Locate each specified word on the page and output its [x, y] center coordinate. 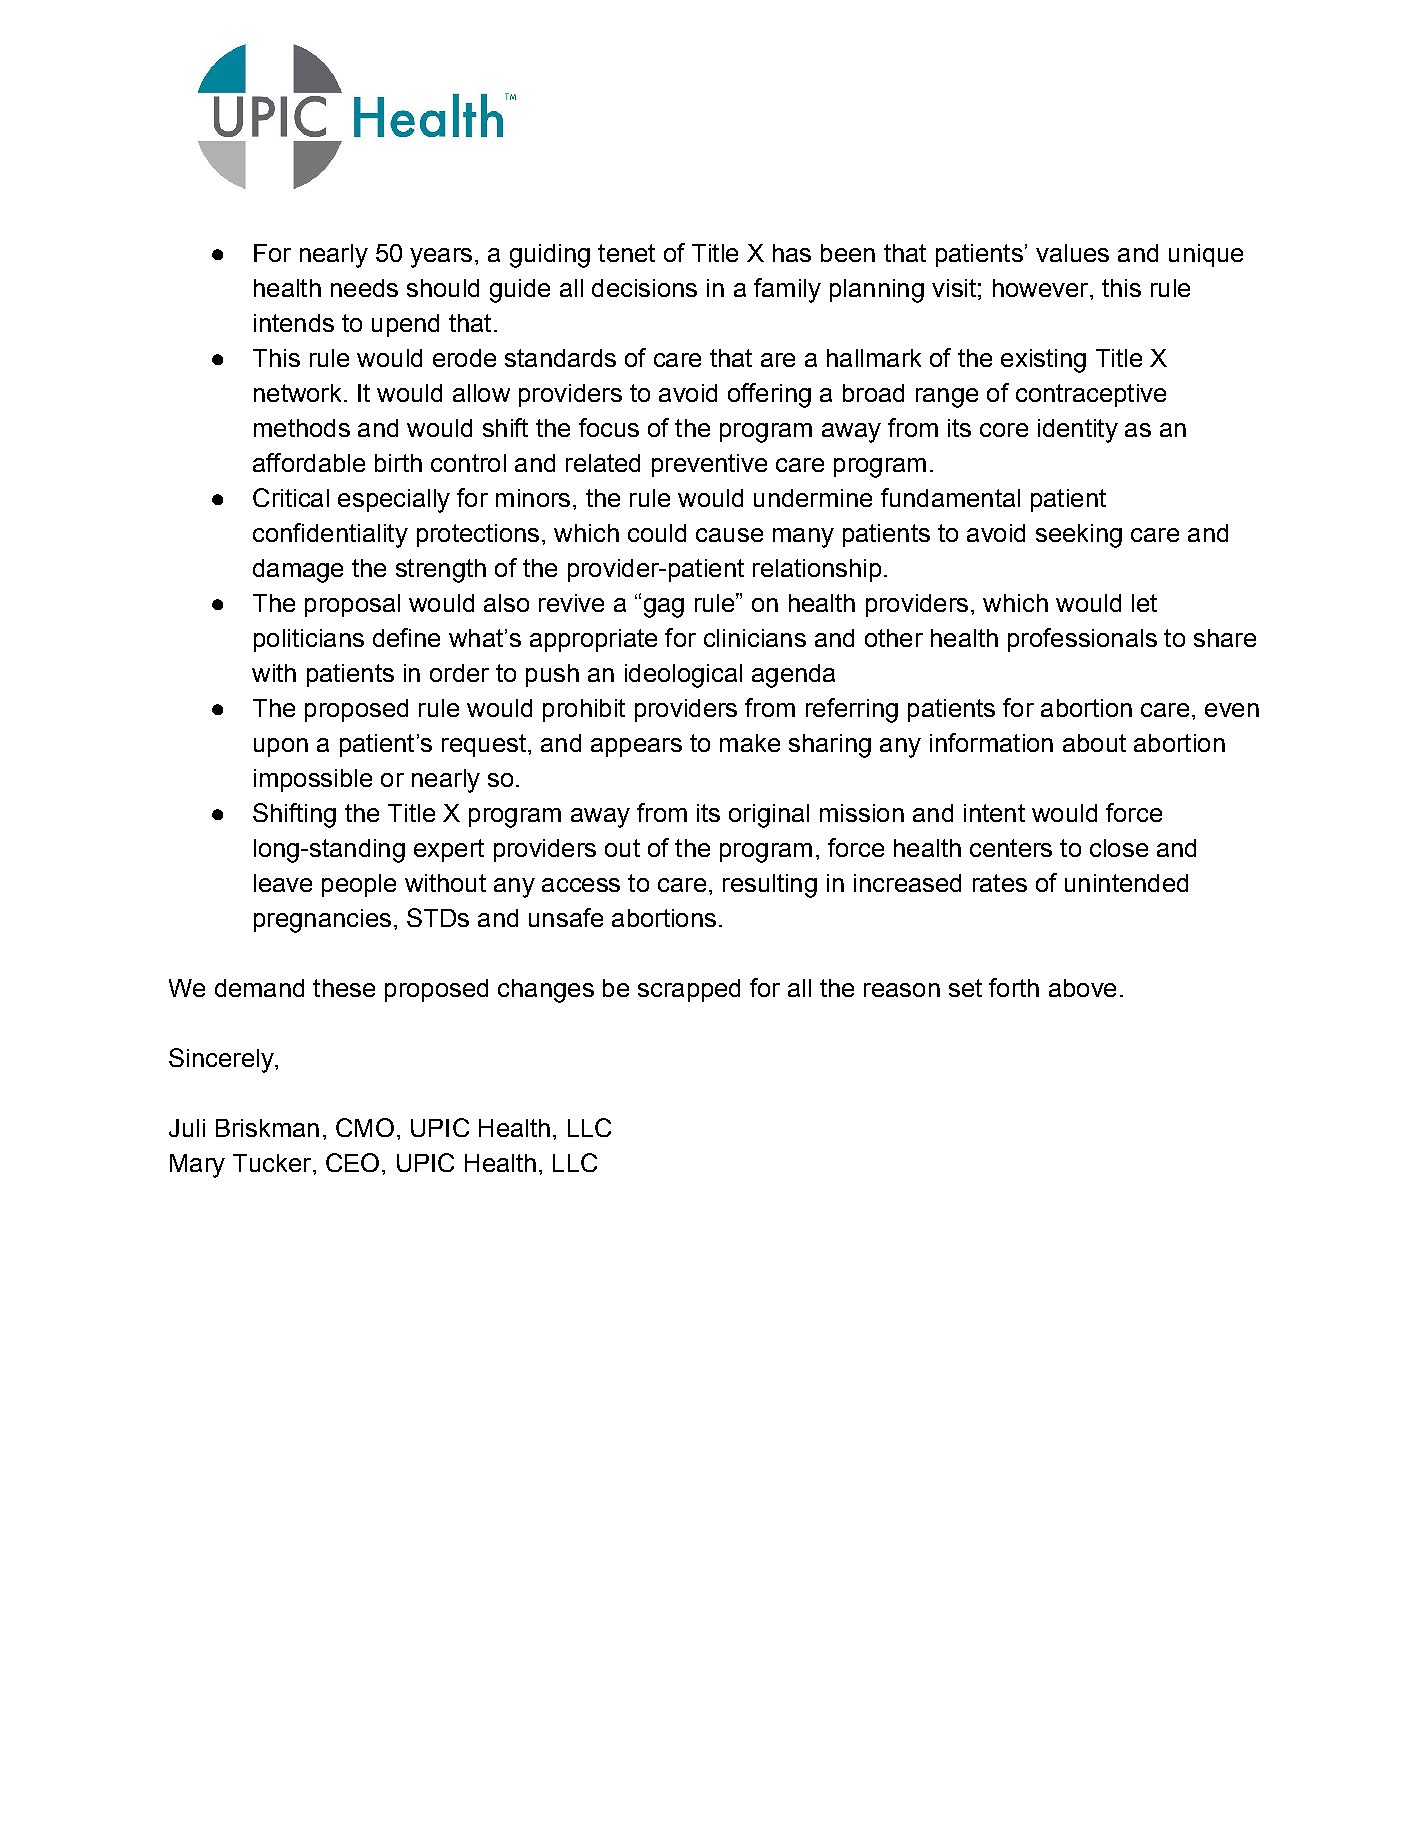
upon [281, 747]
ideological [683, 676]
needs [364, 288]
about [1094, 743]
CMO [365, 1127]
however [1040, 288]
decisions [644, 288]
